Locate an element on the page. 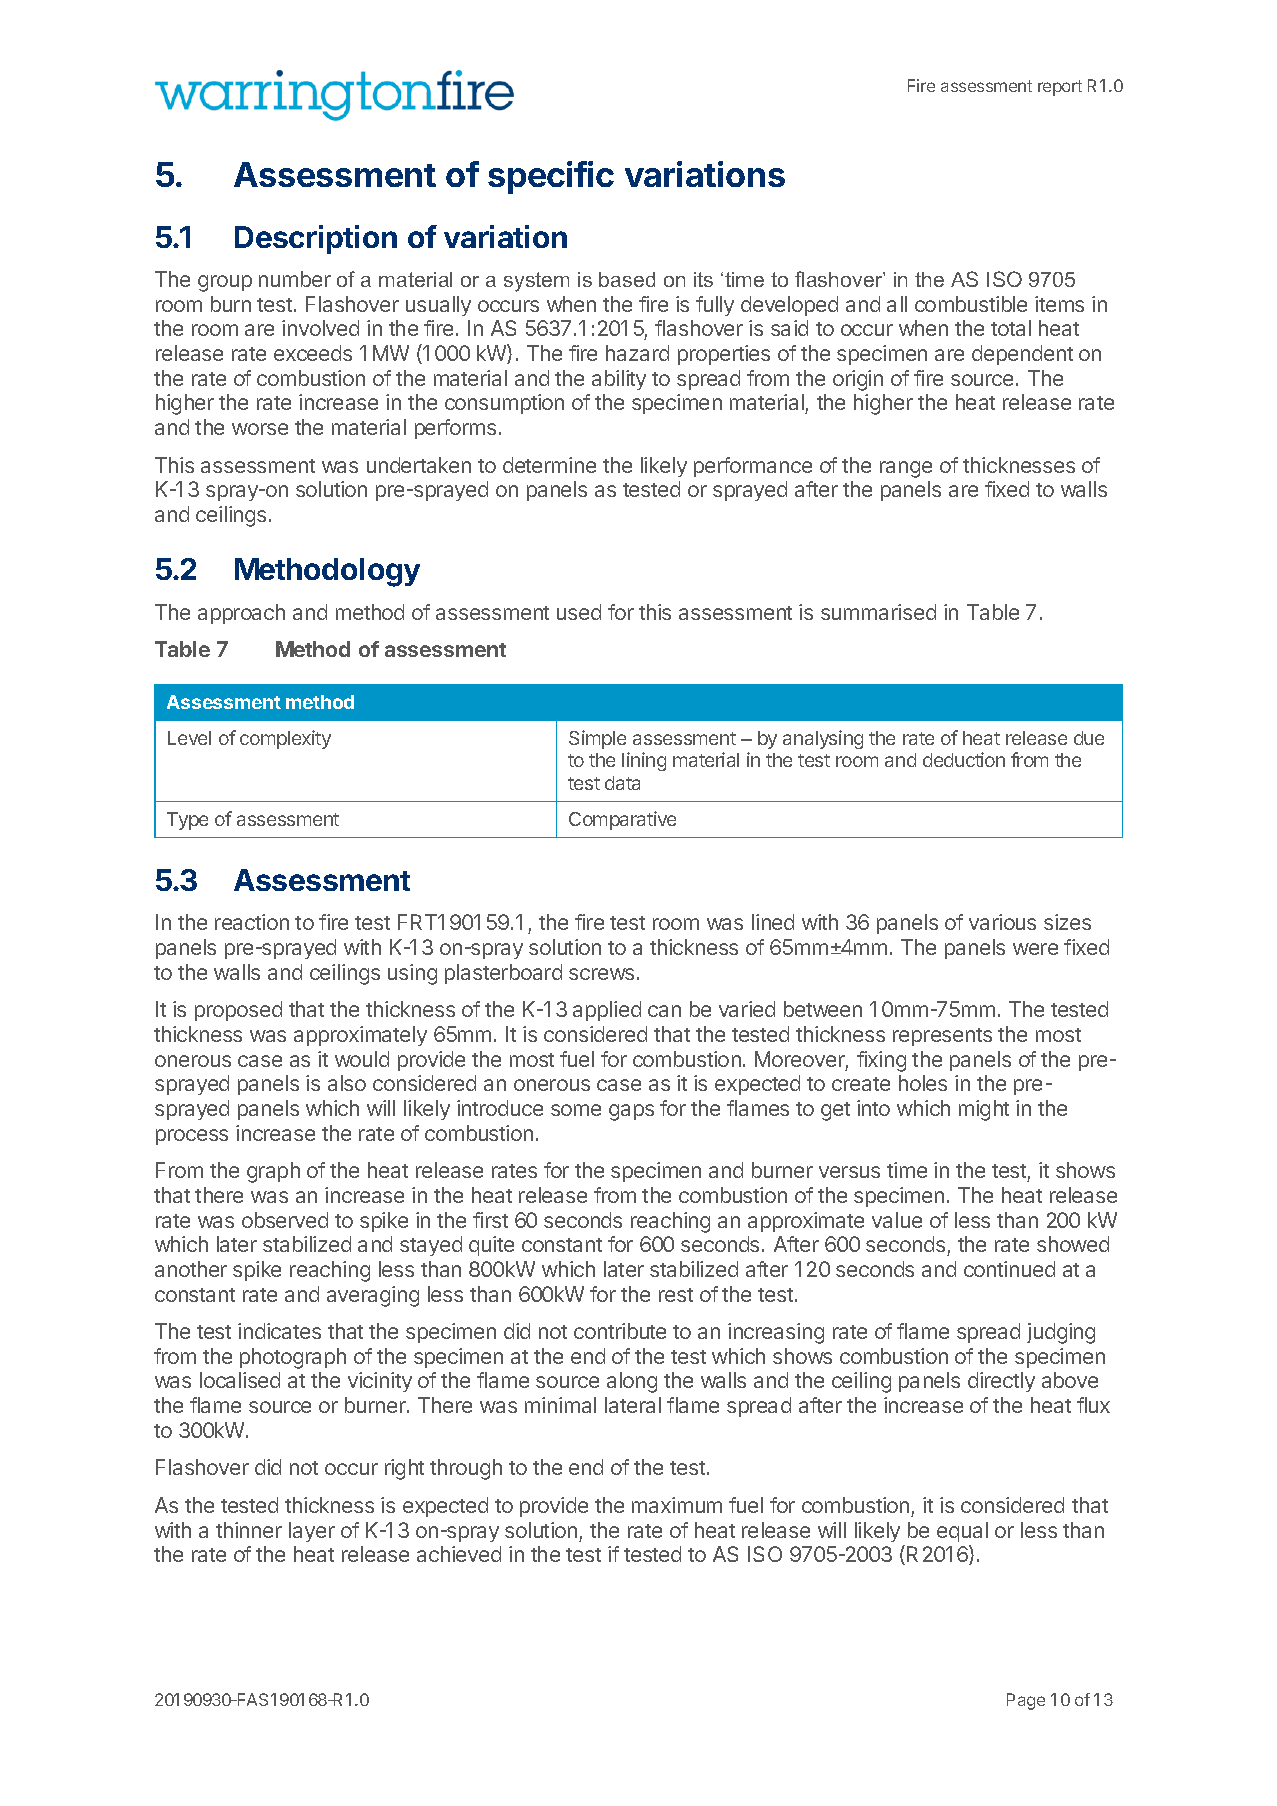 The width and height of the image is (1277, 1806). layer is located at coordinates (312, 1532).
